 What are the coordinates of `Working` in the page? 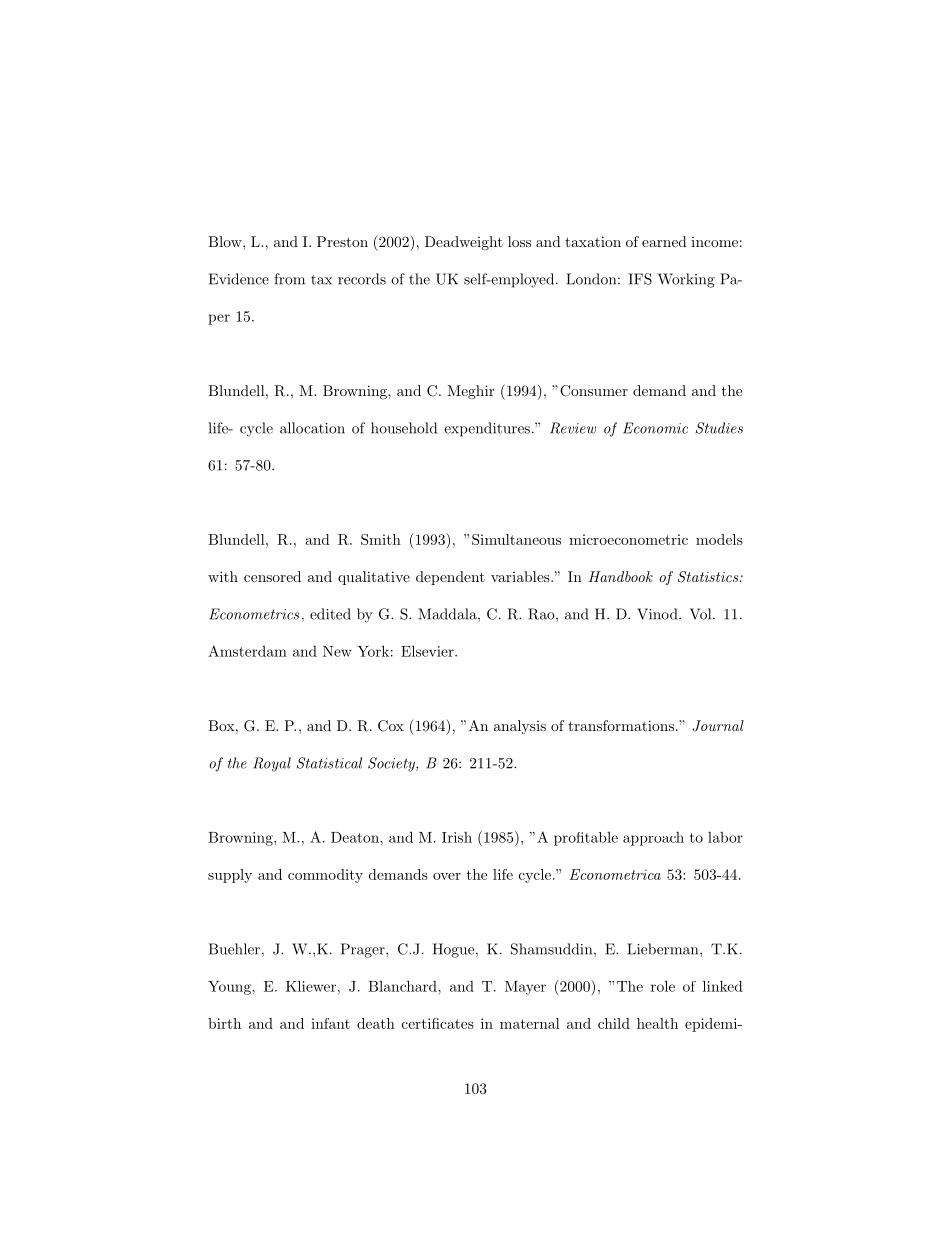 It's located at (686, 280).
